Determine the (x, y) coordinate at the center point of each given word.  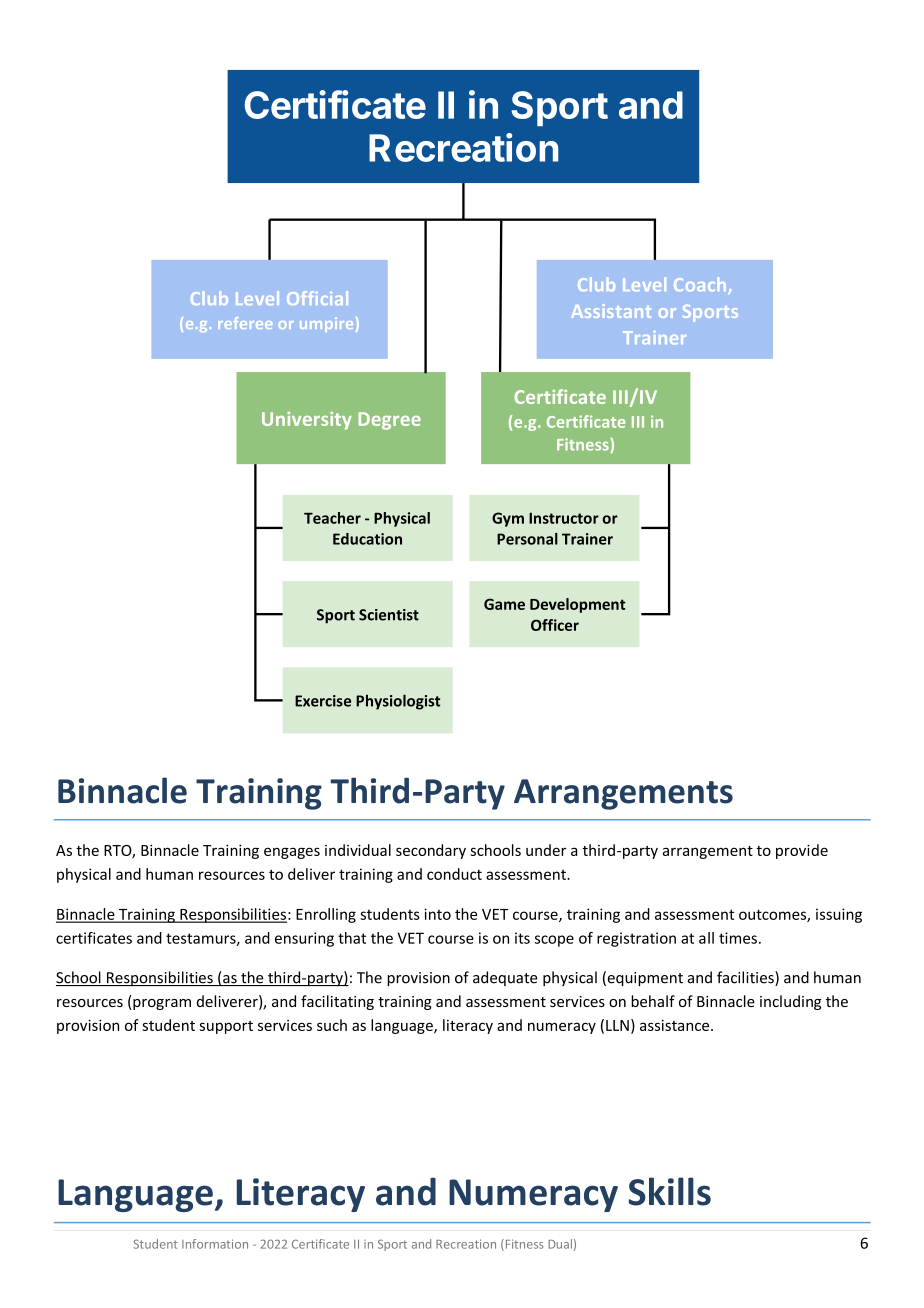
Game (504, 604)
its (522, 938)
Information (215, 1244)
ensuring (304, 939)
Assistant (611, 311)
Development (577, 605)
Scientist (389, 615)
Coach (701, 285)
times (738, 938)
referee (245, 323)
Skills (669, 1191)
